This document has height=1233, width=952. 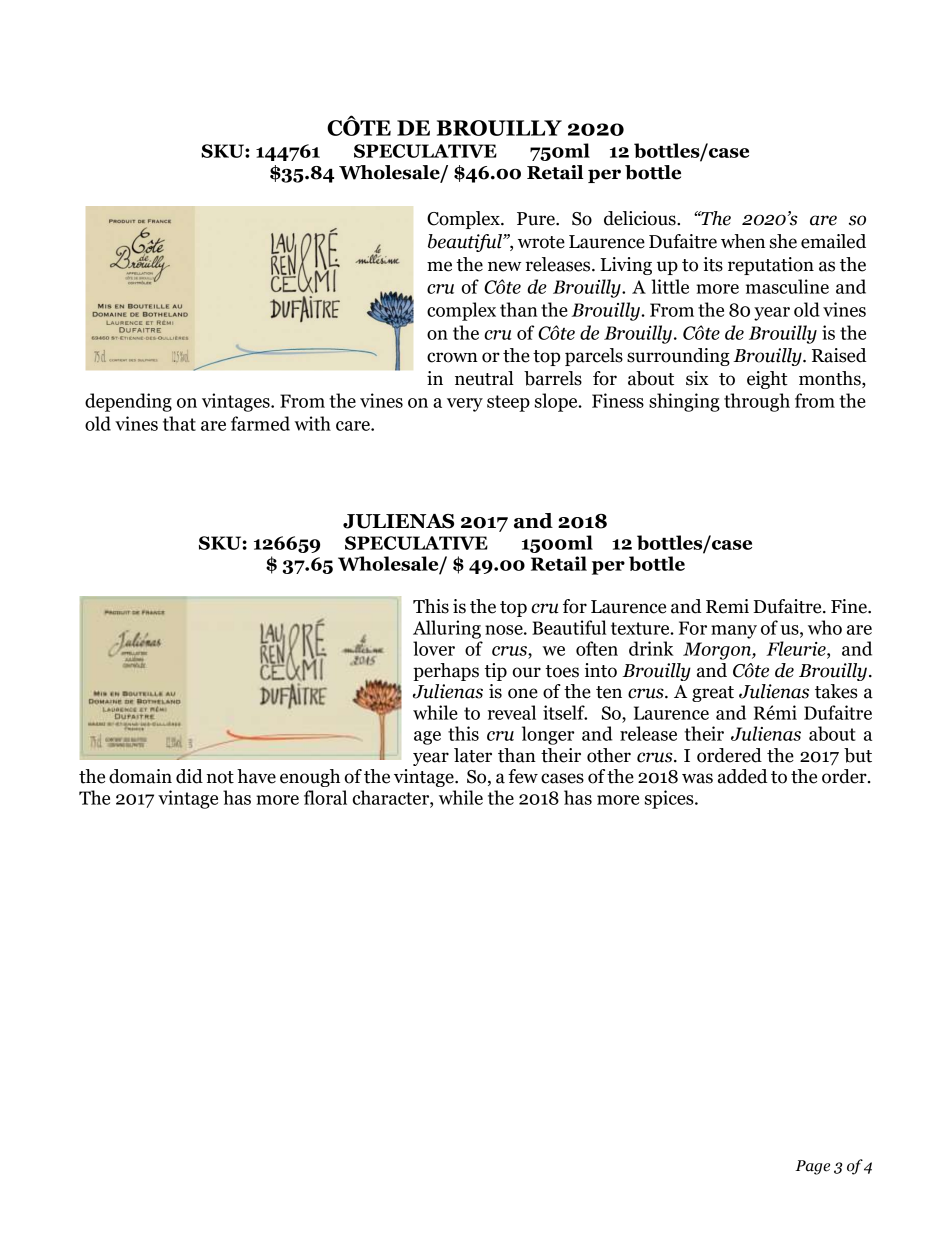 What do you see at coordinates (670, 799) in the document?
I see `spices` at bounding box center [670, 799].
